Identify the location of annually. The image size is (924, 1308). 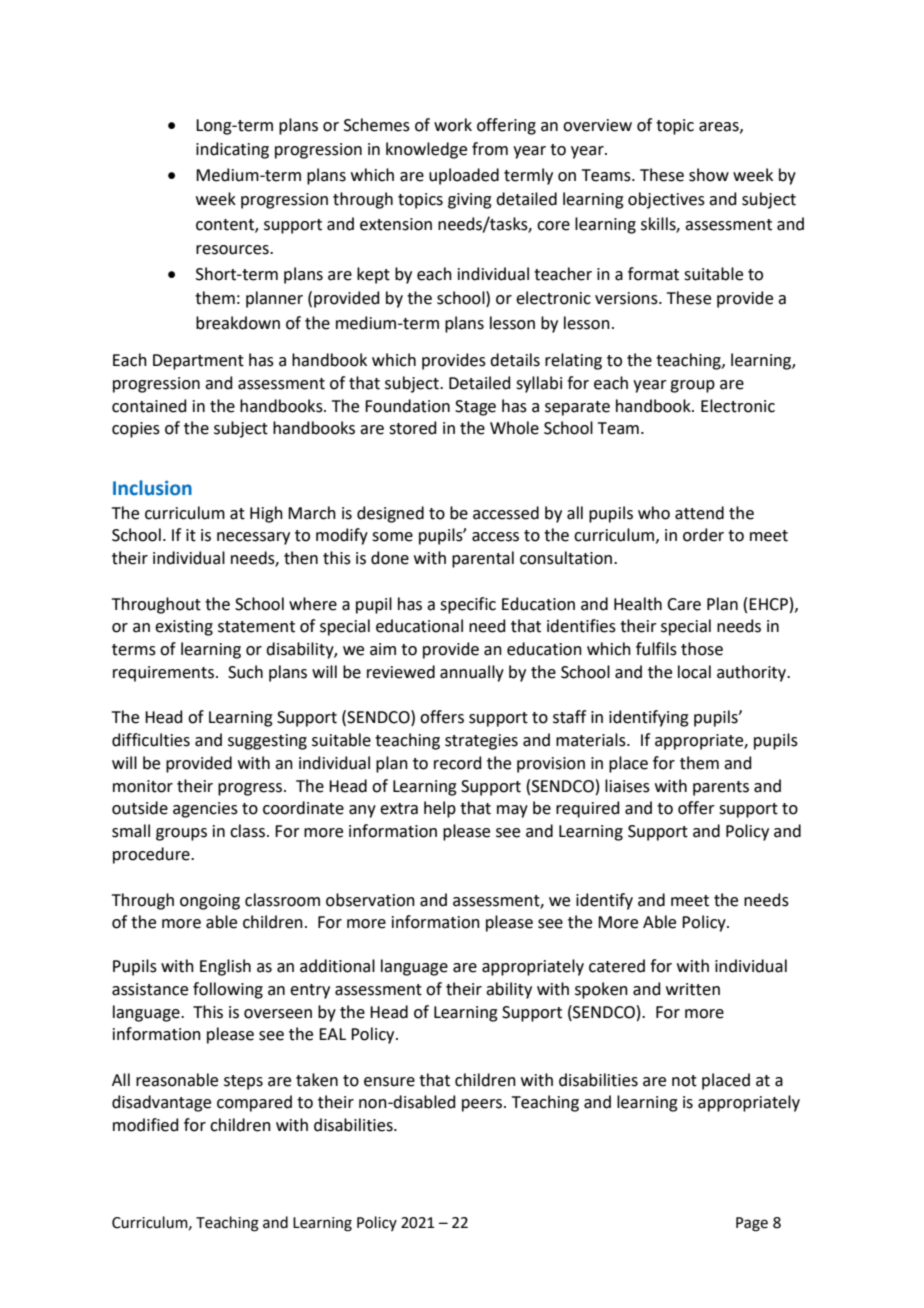
(472, 673).
